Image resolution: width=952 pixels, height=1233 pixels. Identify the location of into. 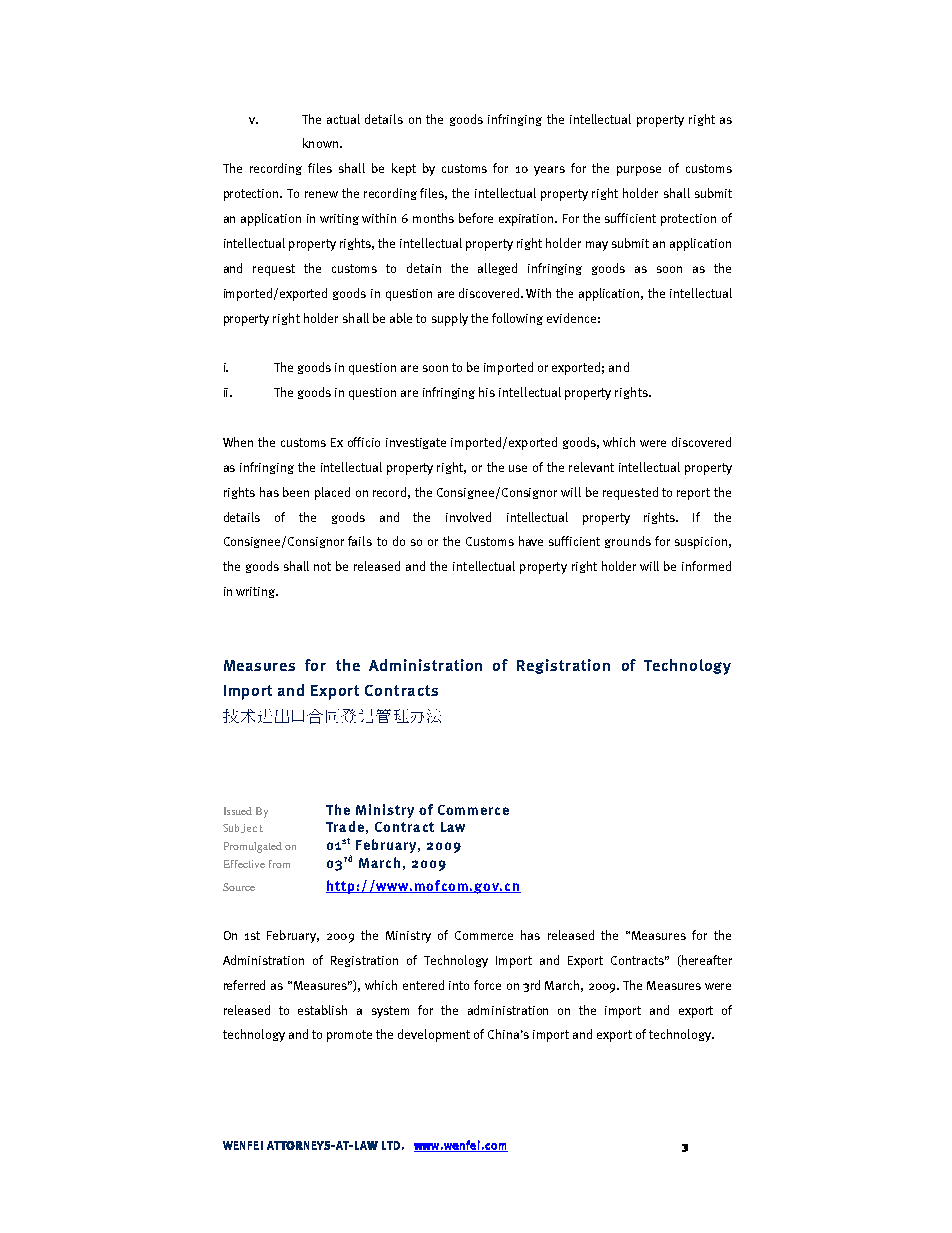
(459, 985).
